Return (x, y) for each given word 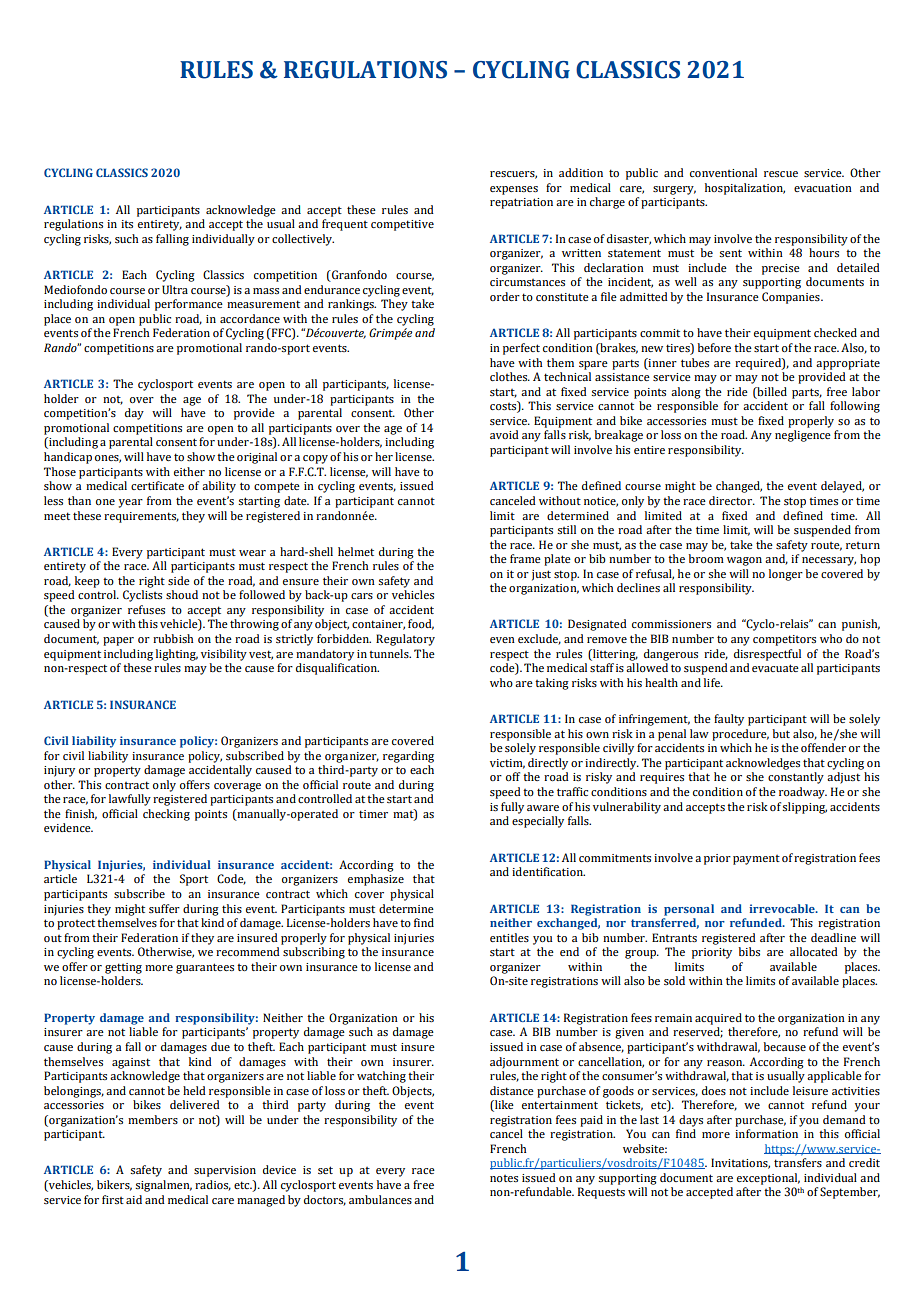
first (113, 1199)
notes (504, 1178)
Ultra (175, 290)
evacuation (823, 188)
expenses (514, 190)
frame (525, 558)
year (131, 503)
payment (756, 860)
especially (538, 822)
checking (166, 815)
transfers (798, 1162)
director (732, 500)
